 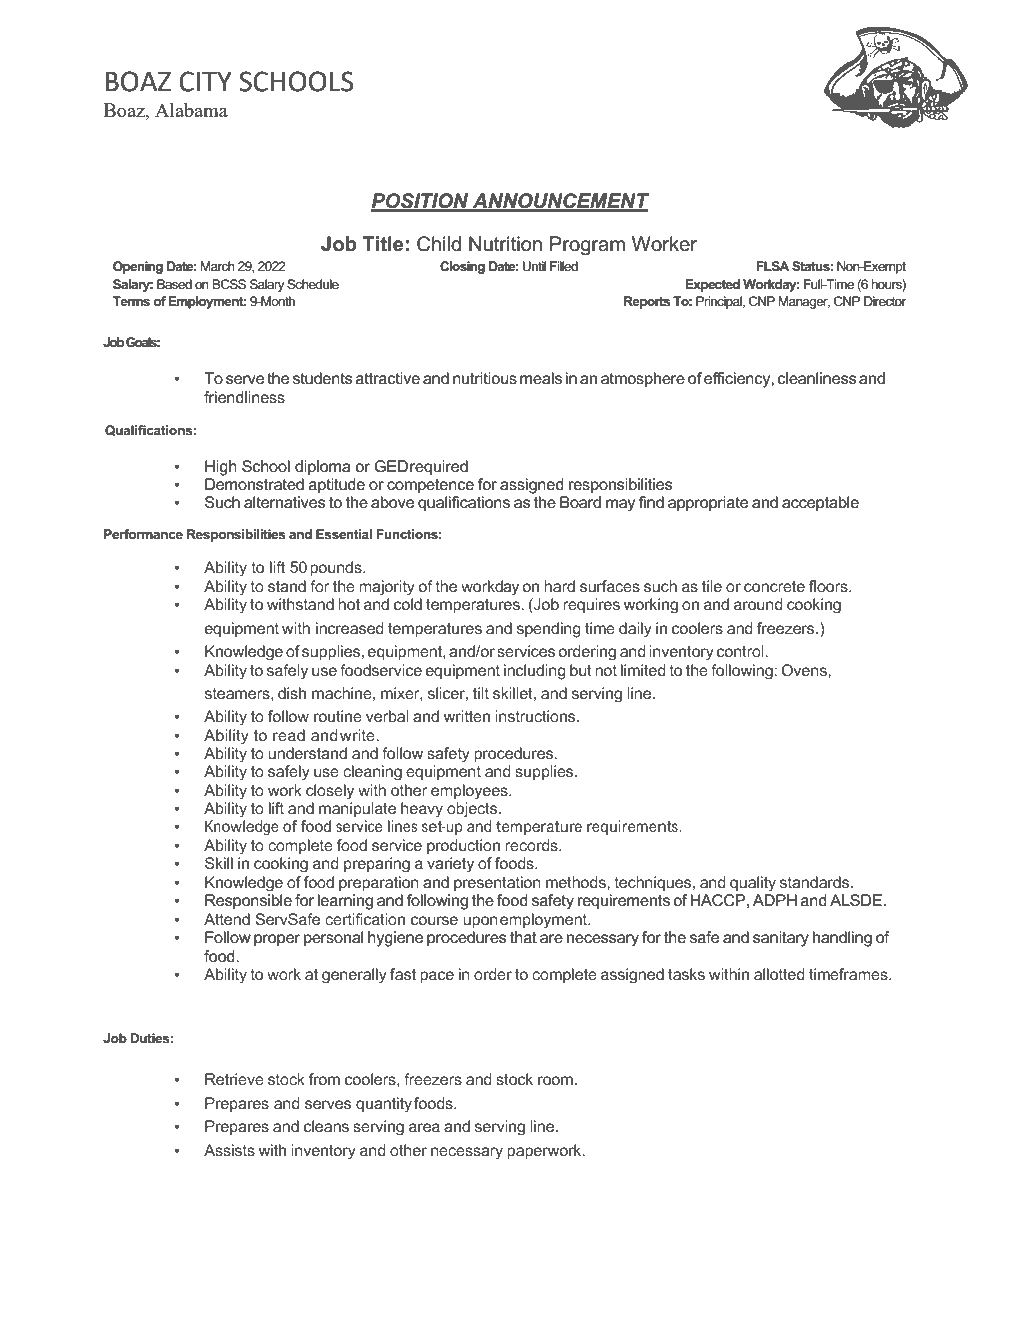 What do you see at coordinates (289, 735) in the page?
I see `read` at bounding box center [289, 735].
